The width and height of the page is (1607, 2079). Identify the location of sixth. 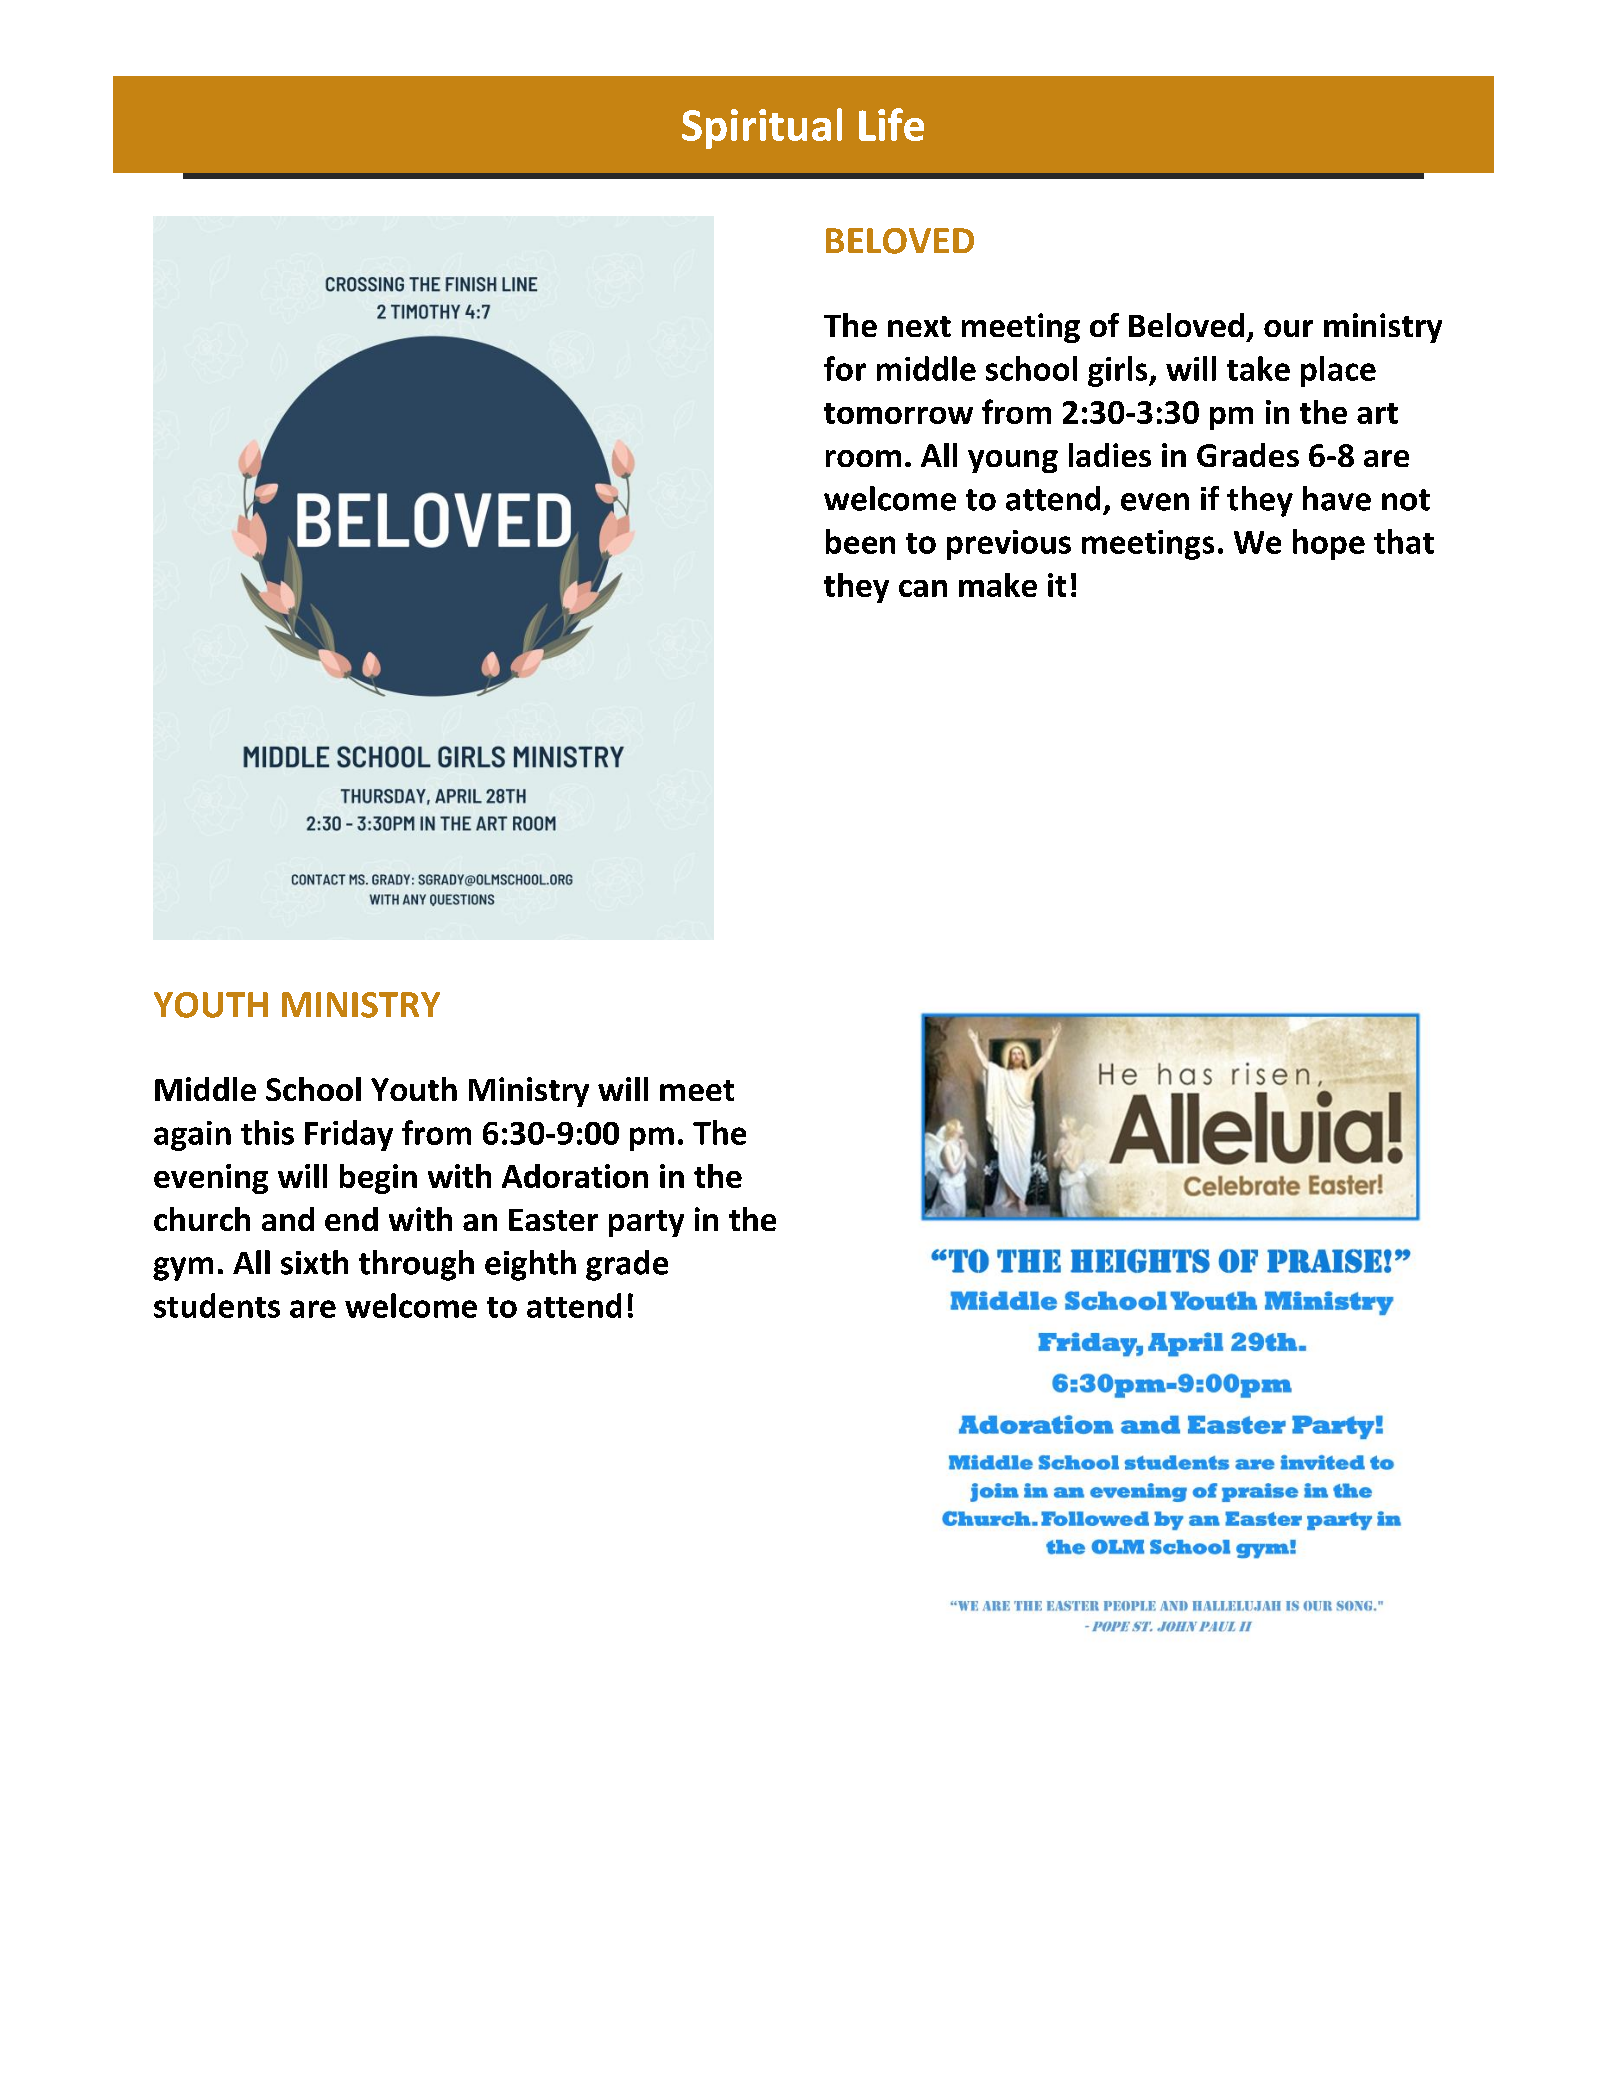
(314, 1262).
